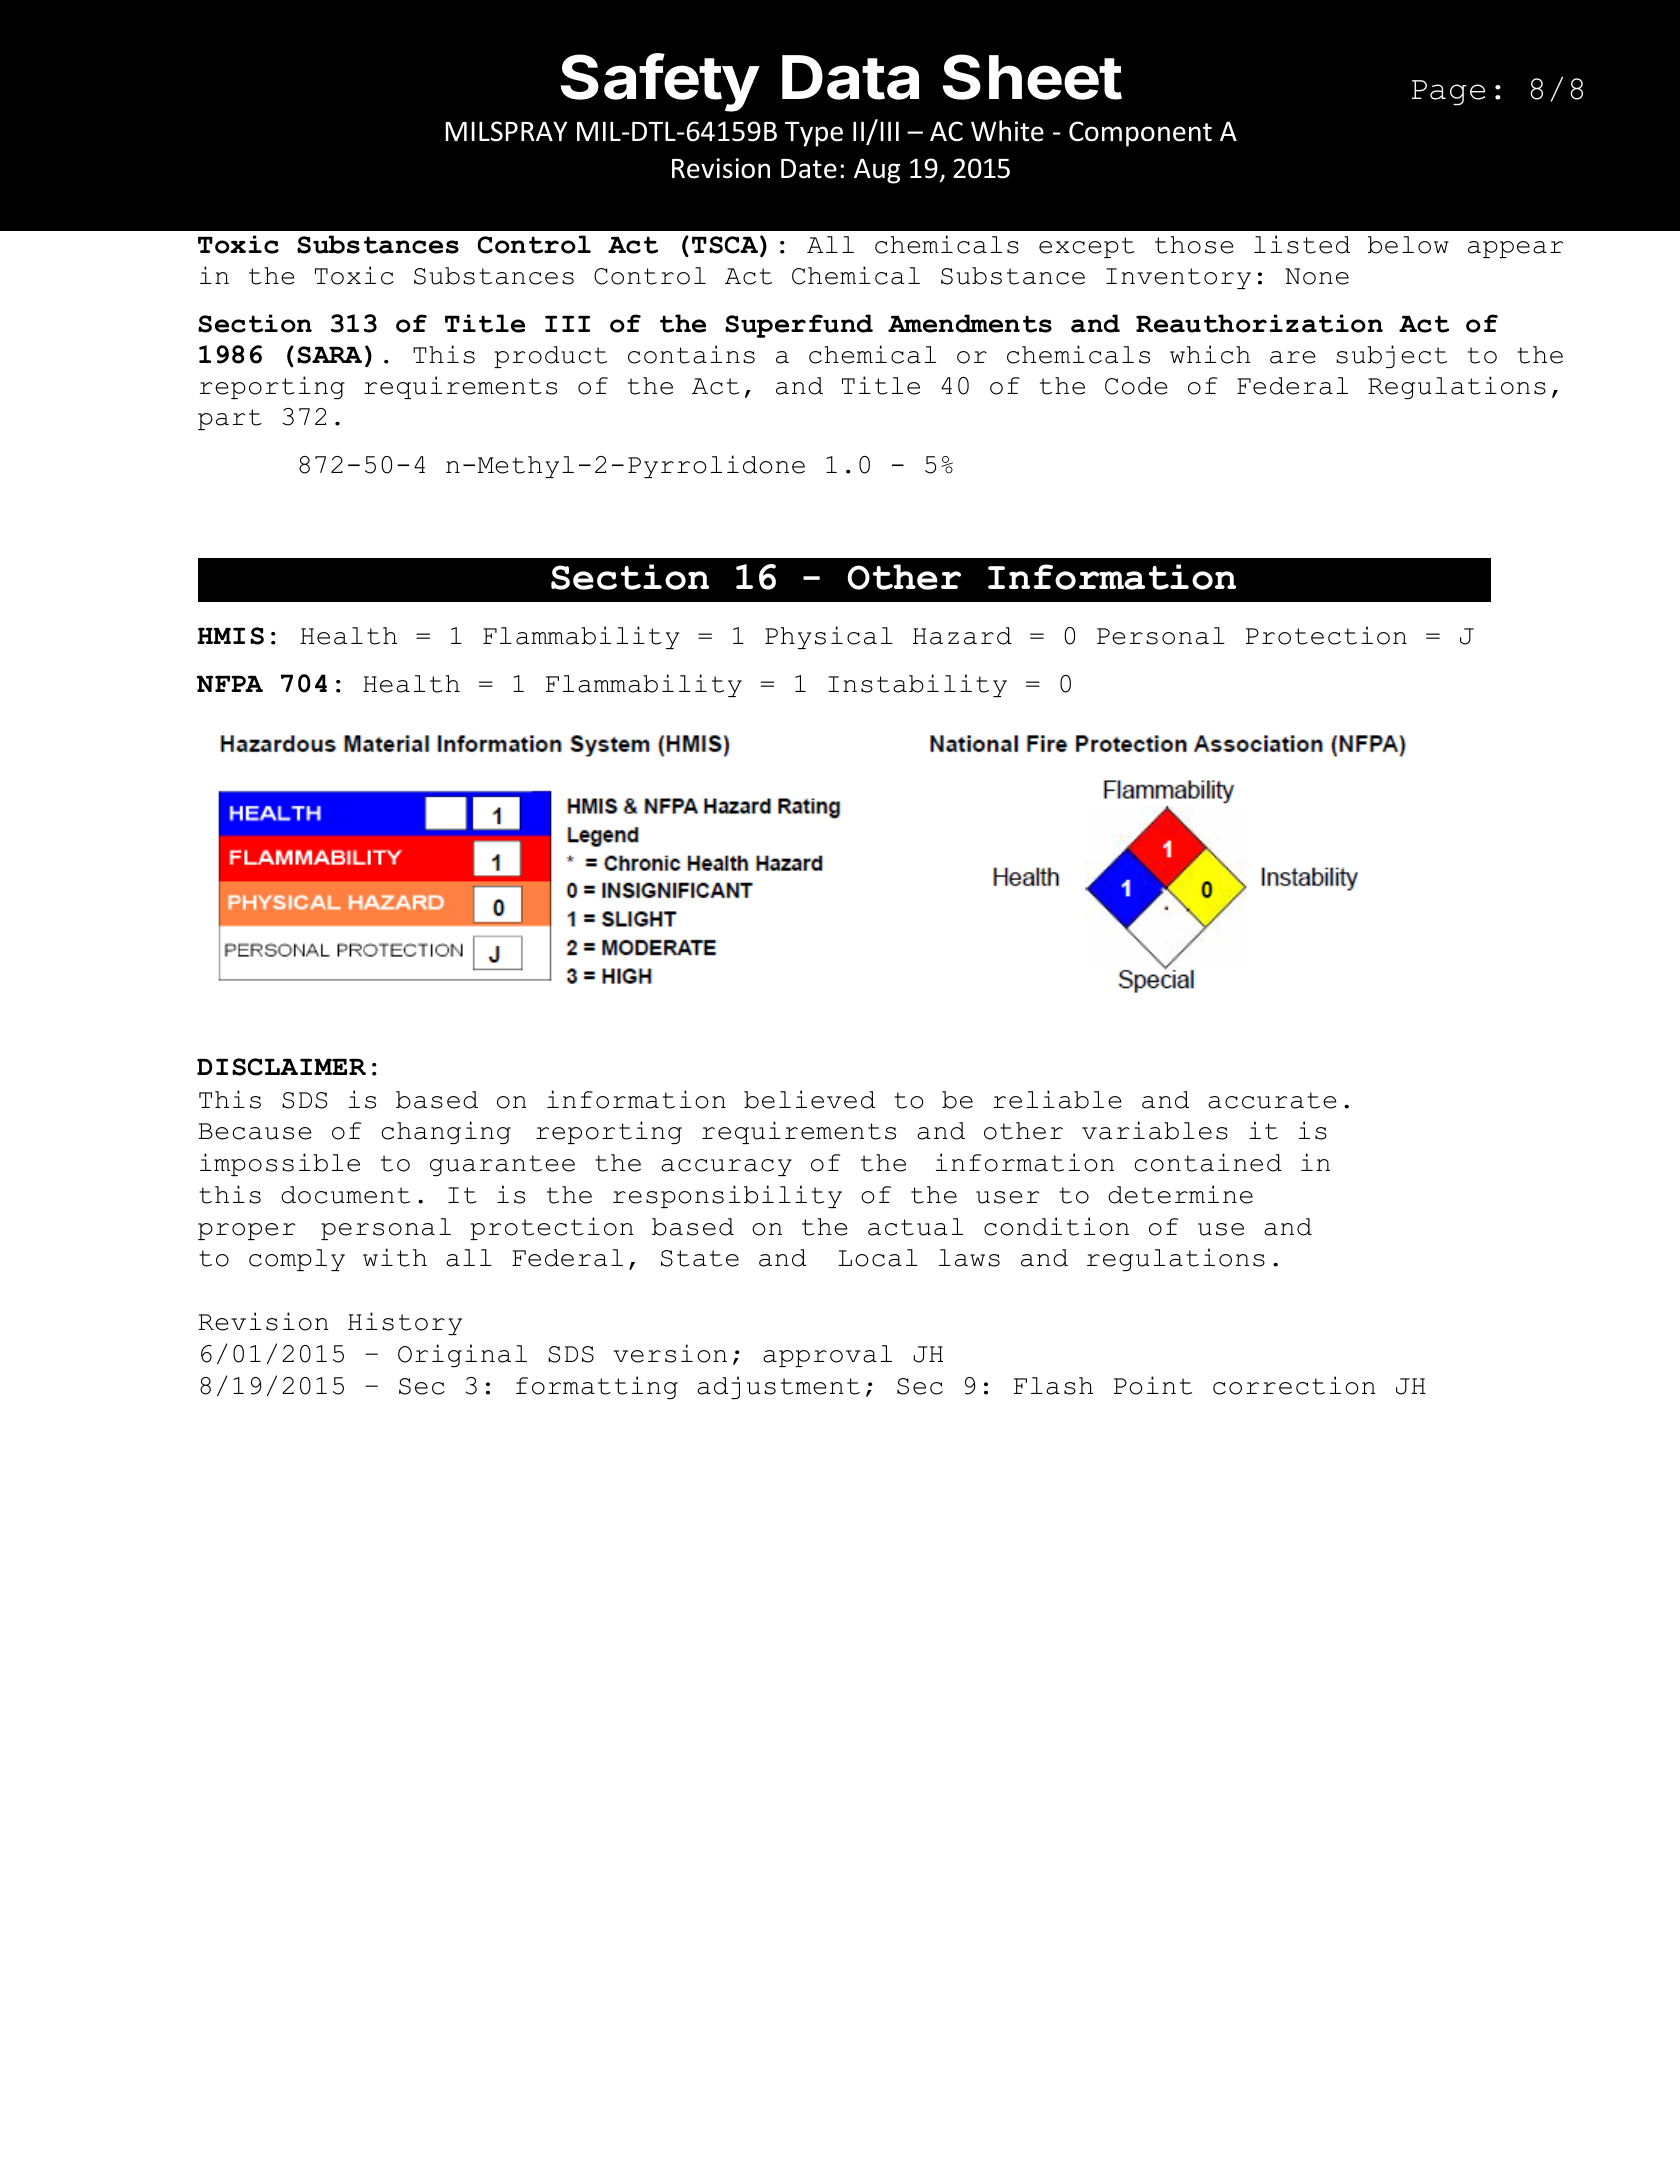 This document has width=1680, height=2174. I want to click on approval, so click(827, 1356).
